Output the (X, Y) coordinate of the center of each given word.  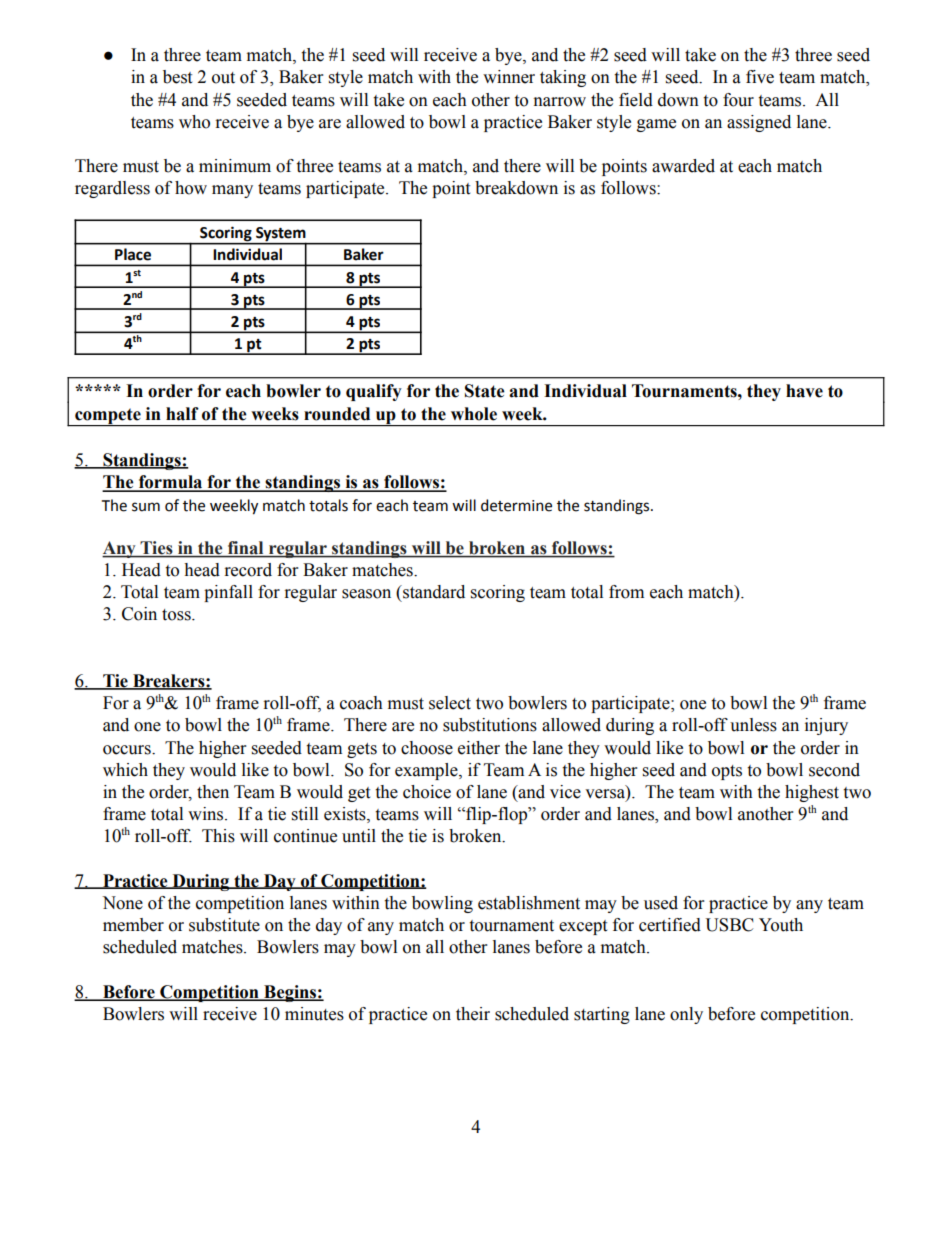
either (479, 748)
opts (727, 772)
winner (509, 77)
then (213, 792)
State (485, 391)
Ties (156, 549)
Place (133, 254)
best (177, 77)
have (804, 391)
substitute (224, 925)
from (626, 592)
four (738, 100)
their (473, 1014)
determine (516, 505)
